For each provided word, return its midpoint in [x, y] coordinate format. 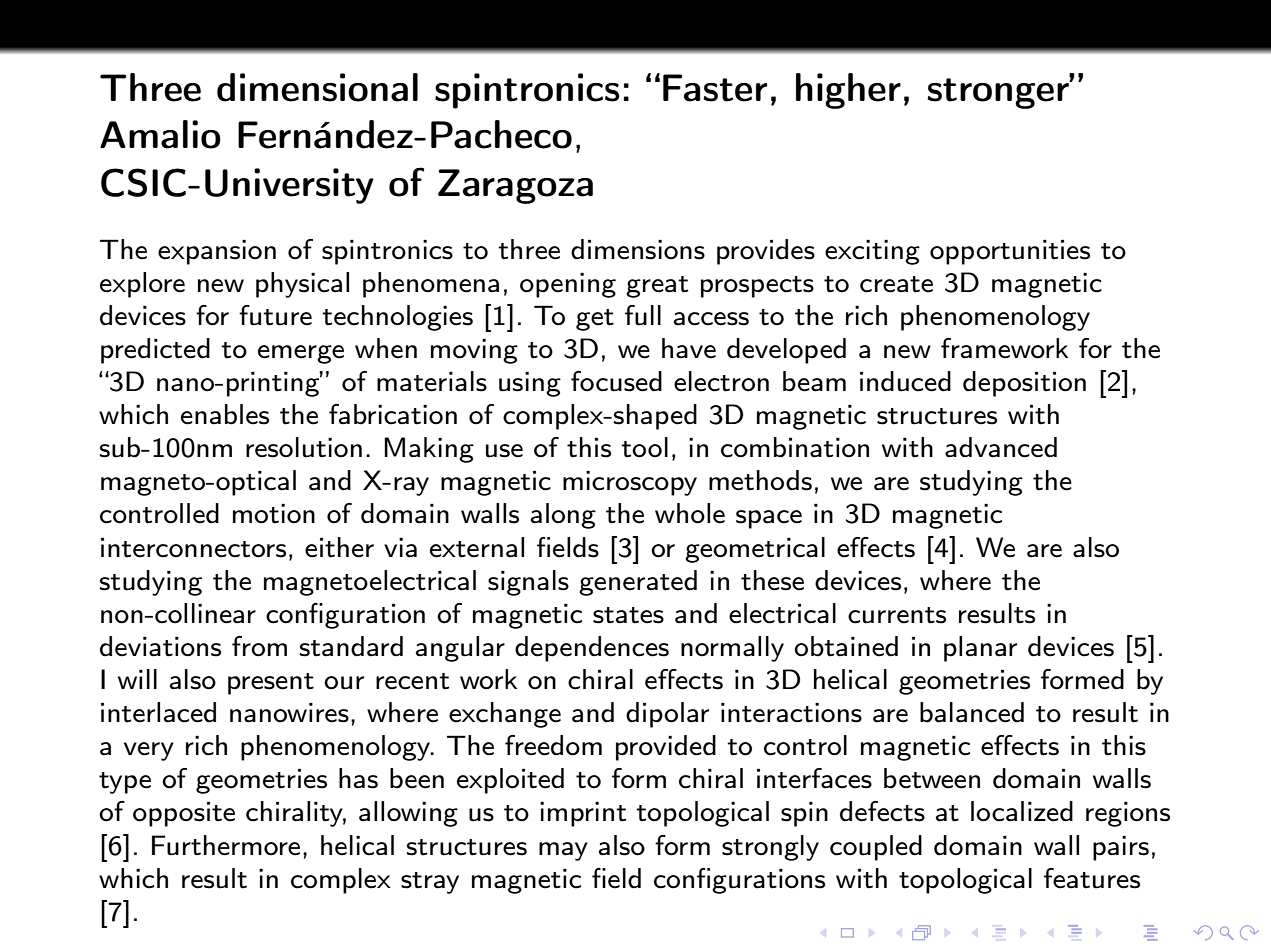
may [563, 851]
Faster [715, 88]
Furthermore [226, 845]
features [1092, 878]
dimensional [317, 87]
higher [848, 91]
